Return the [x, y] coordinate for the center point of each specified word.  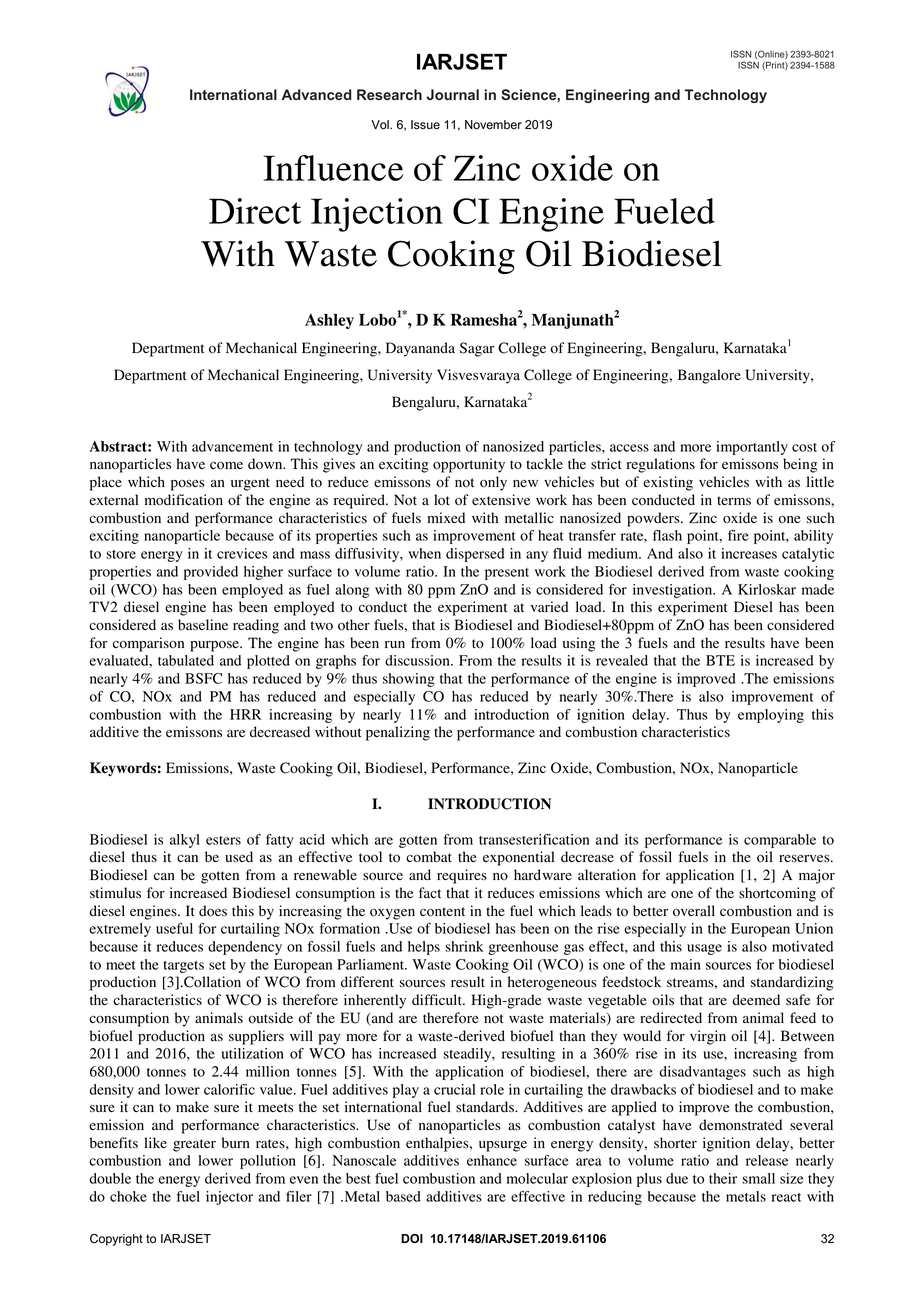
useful [174, 928]
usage [704, 949]
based [403, 1196]
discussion [418, 660]
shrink [464, 946]
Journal [453, 94]
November [493, 125]
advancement [232, 446]
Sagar [477, 349]
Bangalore [709, 376]
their [723, 1178]
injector [229, 1198]
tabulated [186, 660]
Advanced [316, 94]
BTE [720, 660]
